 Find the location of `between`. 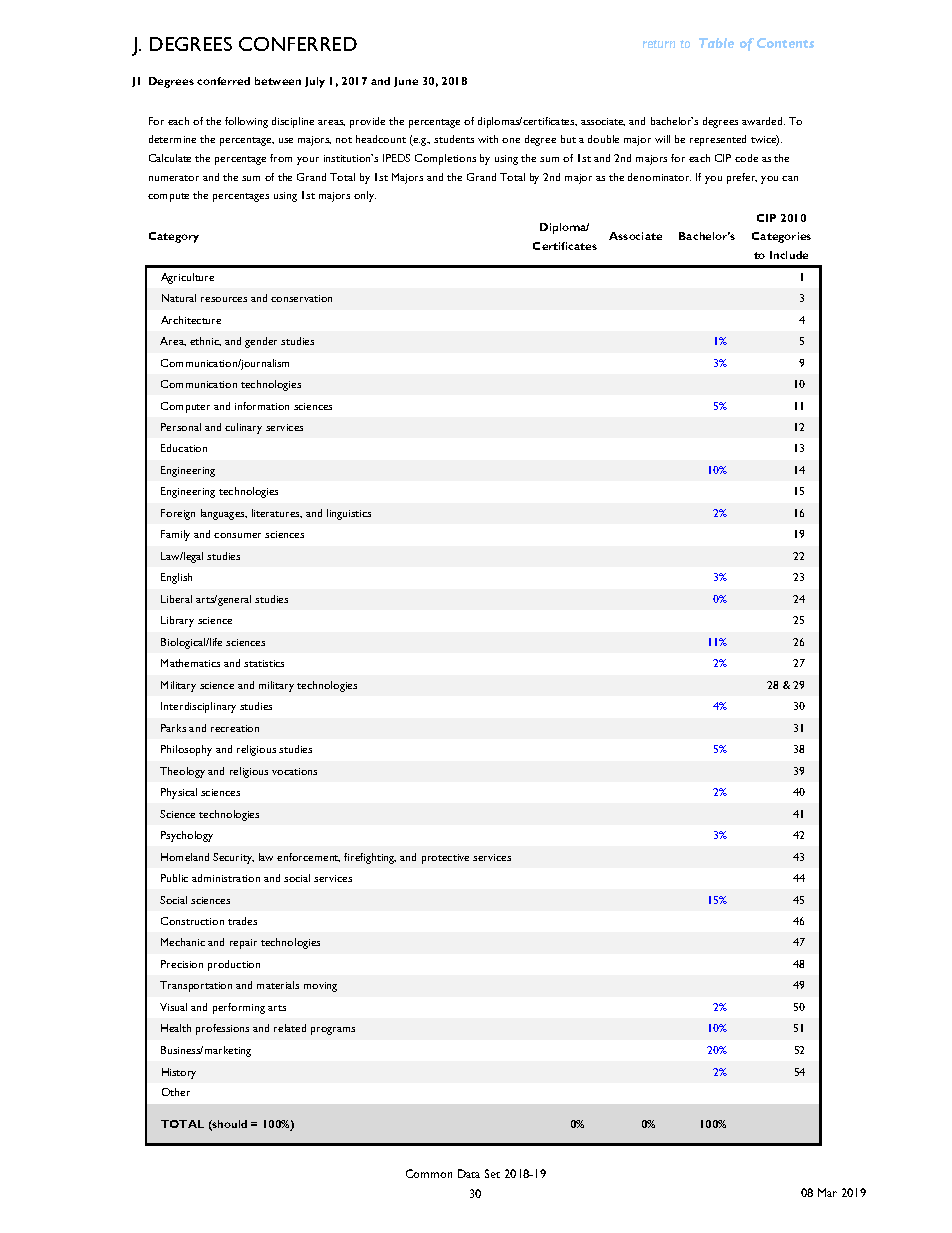

between is located at coordinates (278, 81).
